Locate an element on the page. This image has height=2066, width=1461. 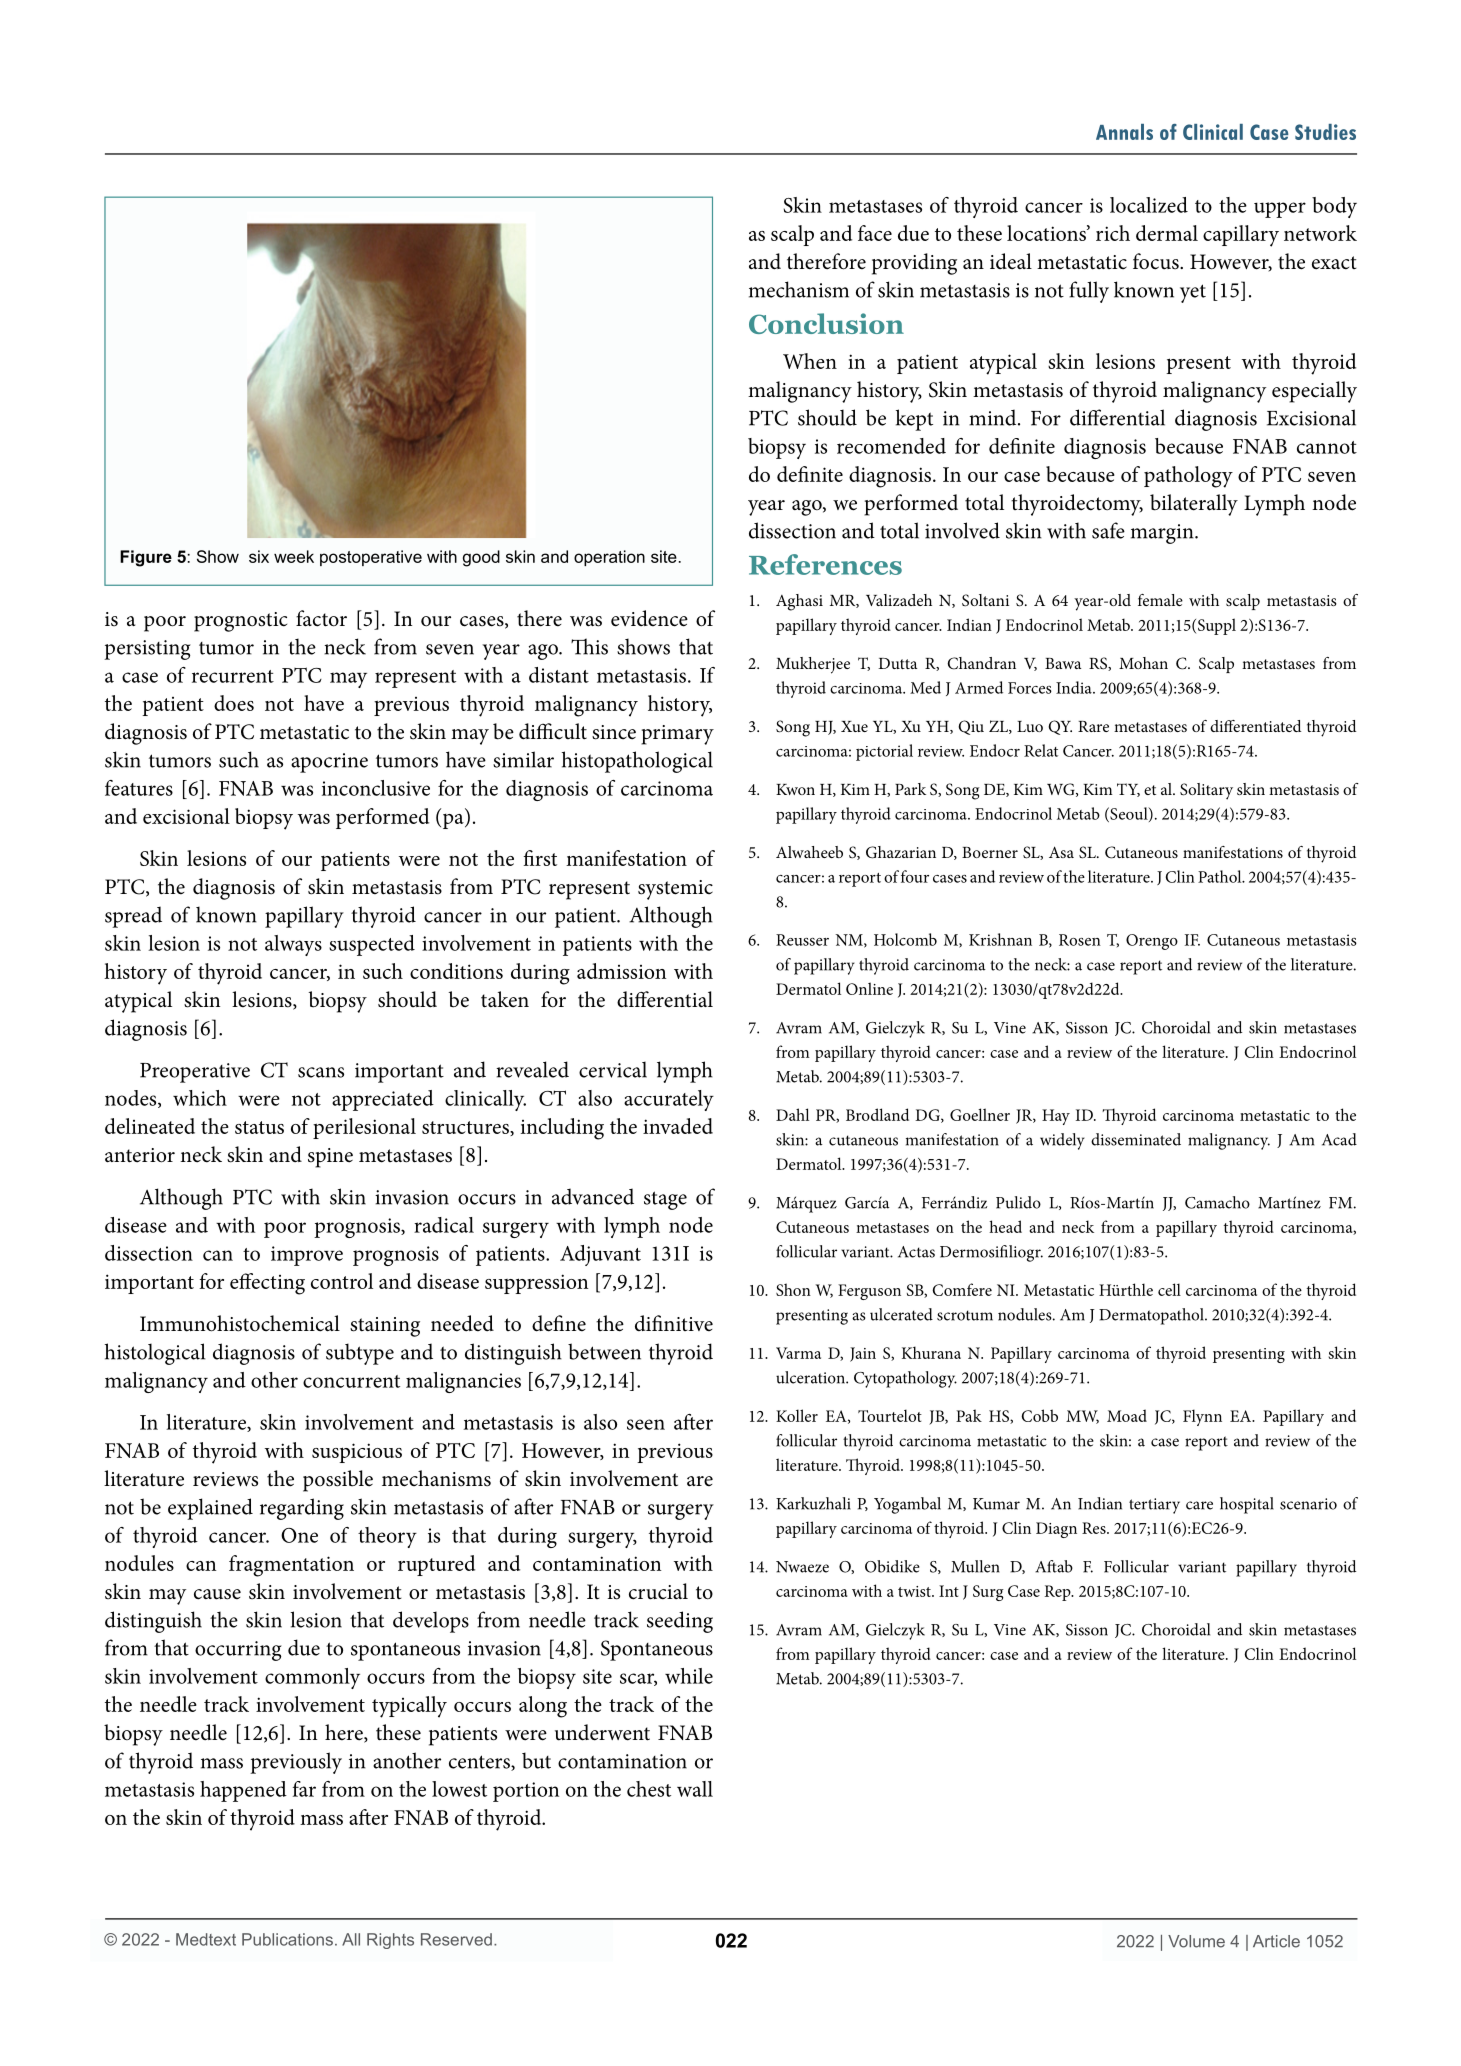
Volume is located at coordinates (1196, 1941).
